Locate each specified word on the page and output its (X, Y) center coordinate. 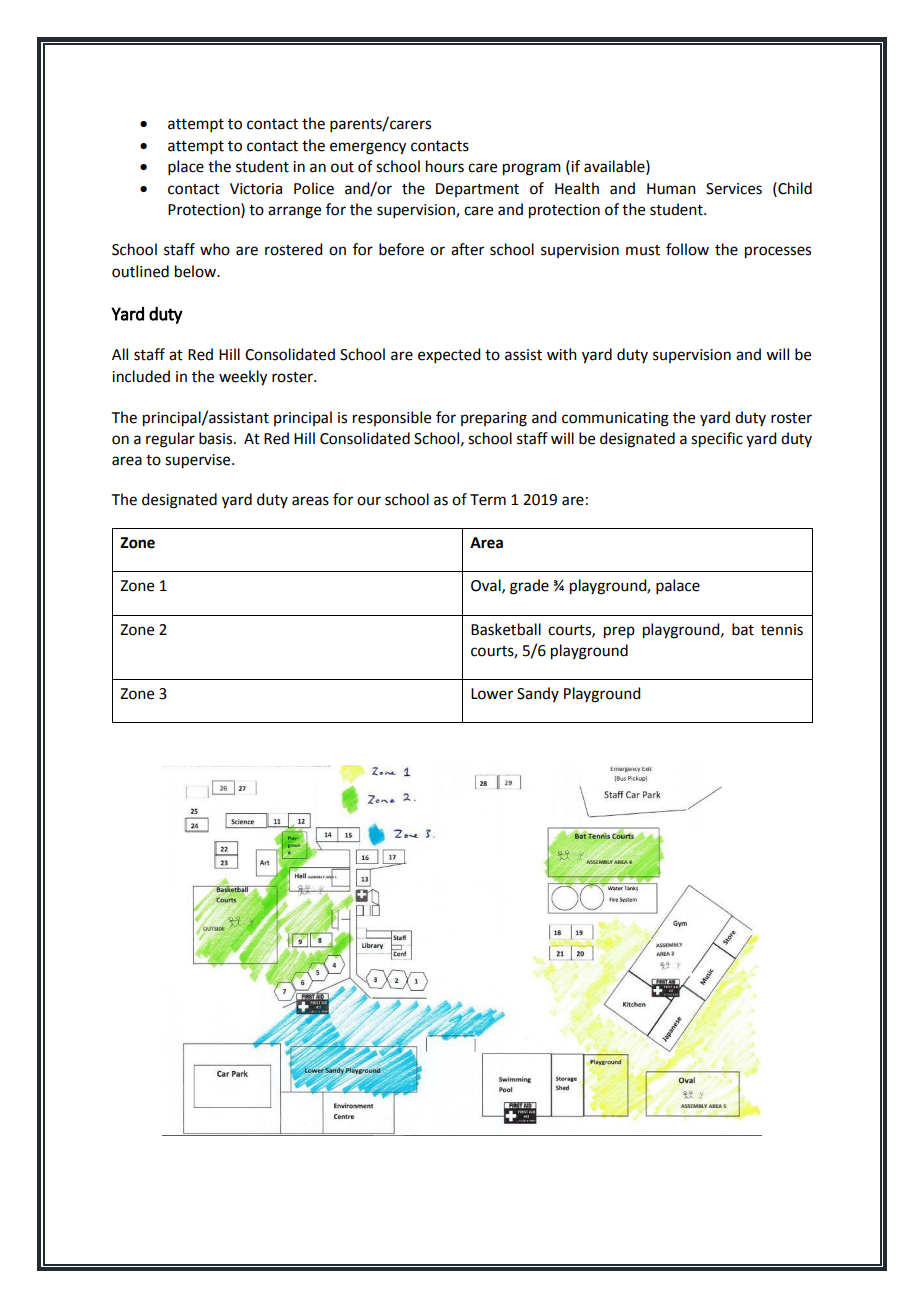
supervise (199, 461)
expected (449, 355)
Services (734, 189)
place (186, 167)
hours (445, 166)
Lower (492, 694)
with (562, 354)
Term (488, 500)
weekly (243, 378)
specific (717, 440)
